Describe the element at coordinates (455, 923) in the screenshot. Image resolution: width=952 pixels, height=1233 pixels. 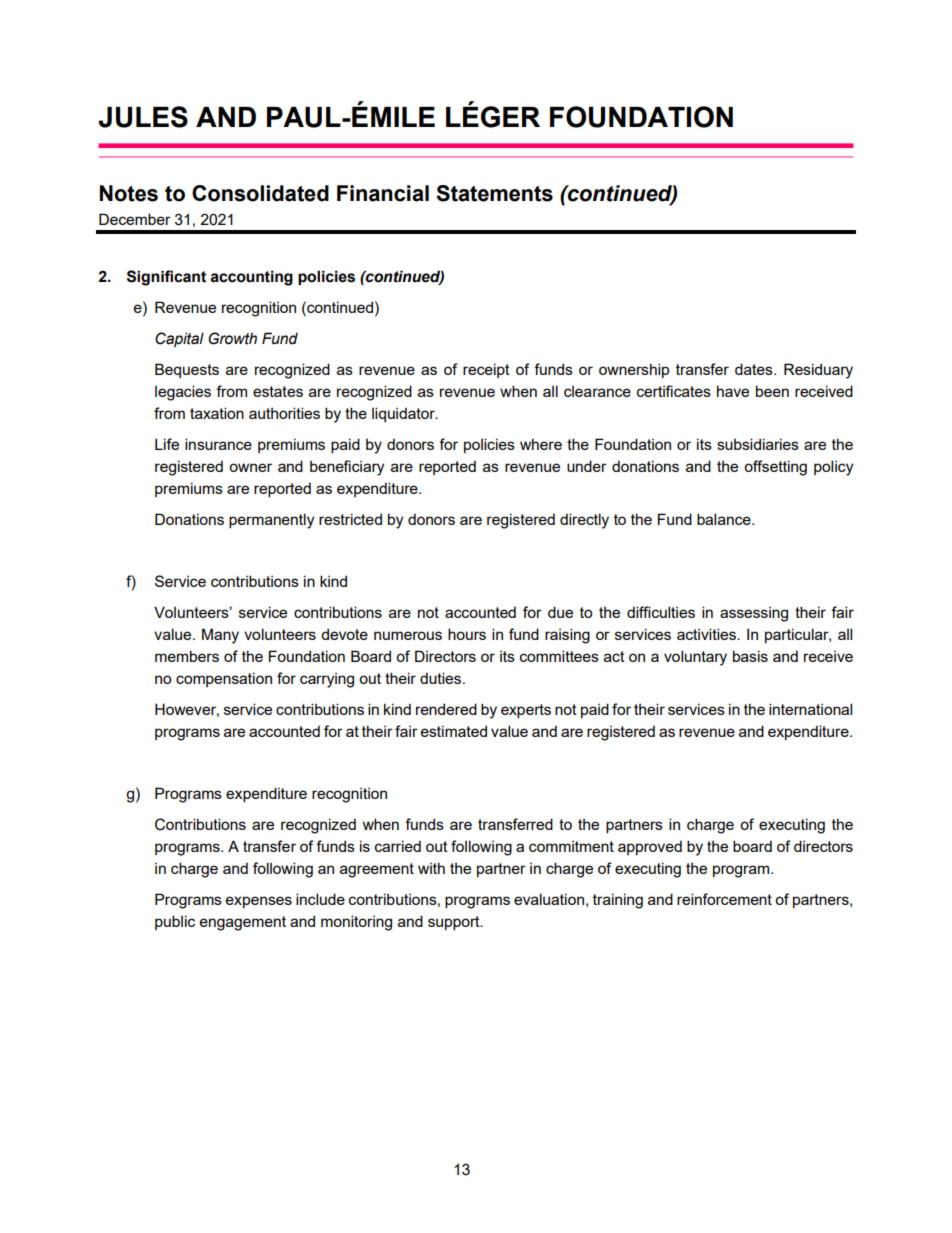
I see `support` at that location.
